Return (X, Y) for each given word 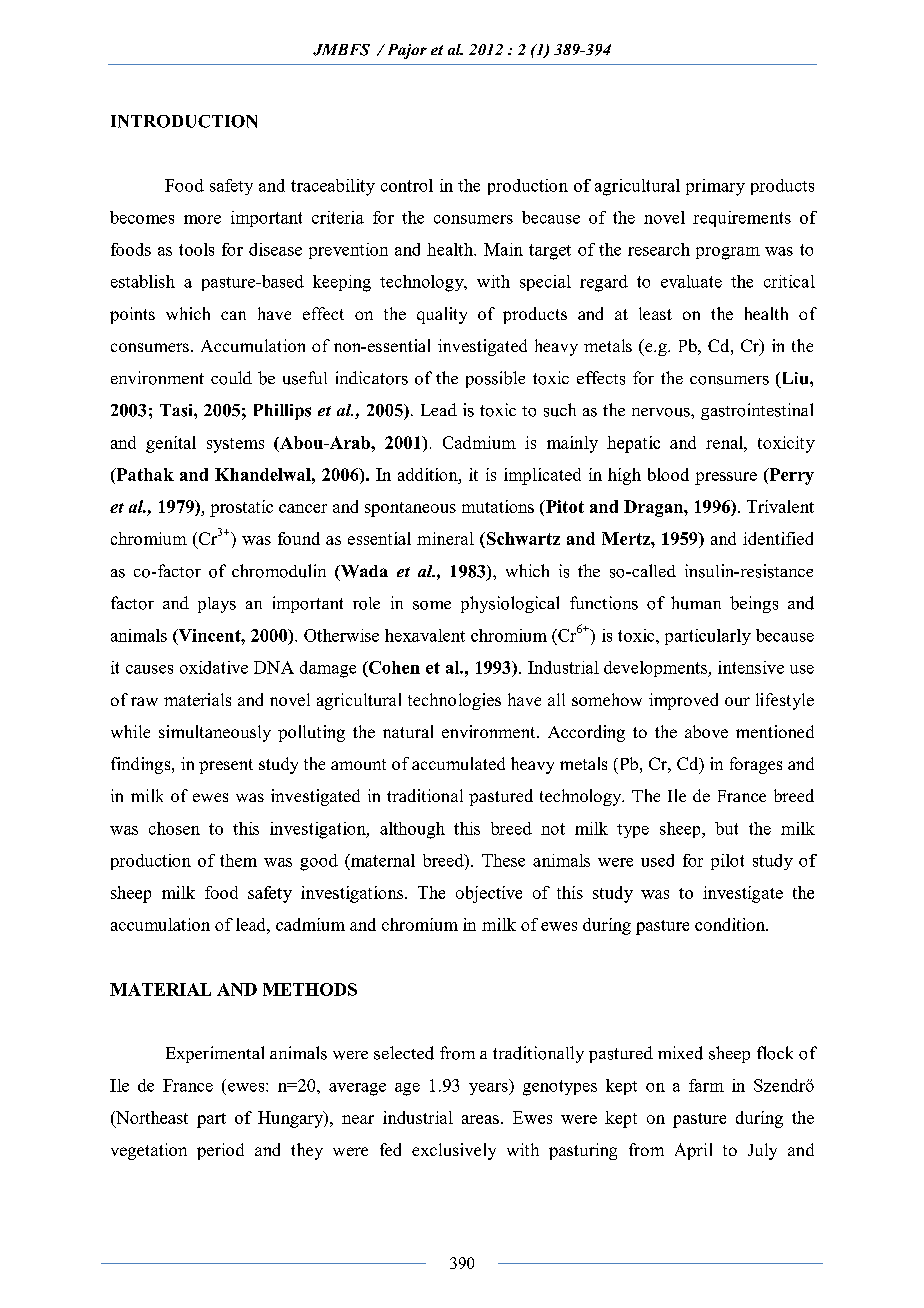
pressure (726, 478)
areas (480, 1119)
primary (715, 187)
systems (235, 445)
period (220, 1151)
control (407, 185)
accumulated (458, 763)
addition (429, 474)
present (226, 766)
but (726, 828)
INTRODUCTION (184, 121)
